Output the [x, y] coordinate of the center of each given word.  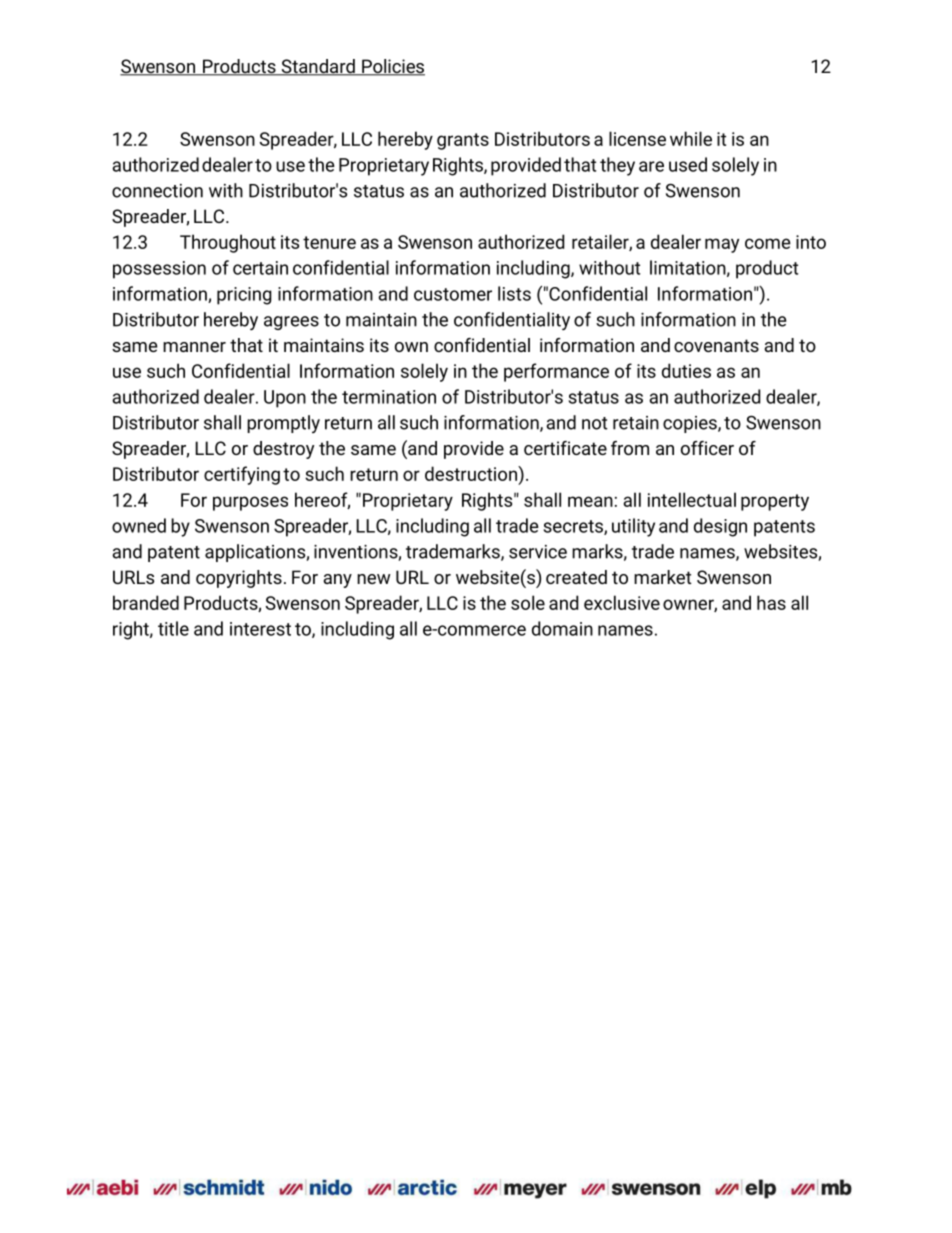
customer [453, 294]
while [691, 138]
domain [562, 628]
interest [260, 629]
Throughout [228, 243]
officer [707, 448]
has [771, 602]
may [722, 245]
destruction [472, 473]
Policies [392, 67]
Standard [318, 67]
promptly [283, 424]
